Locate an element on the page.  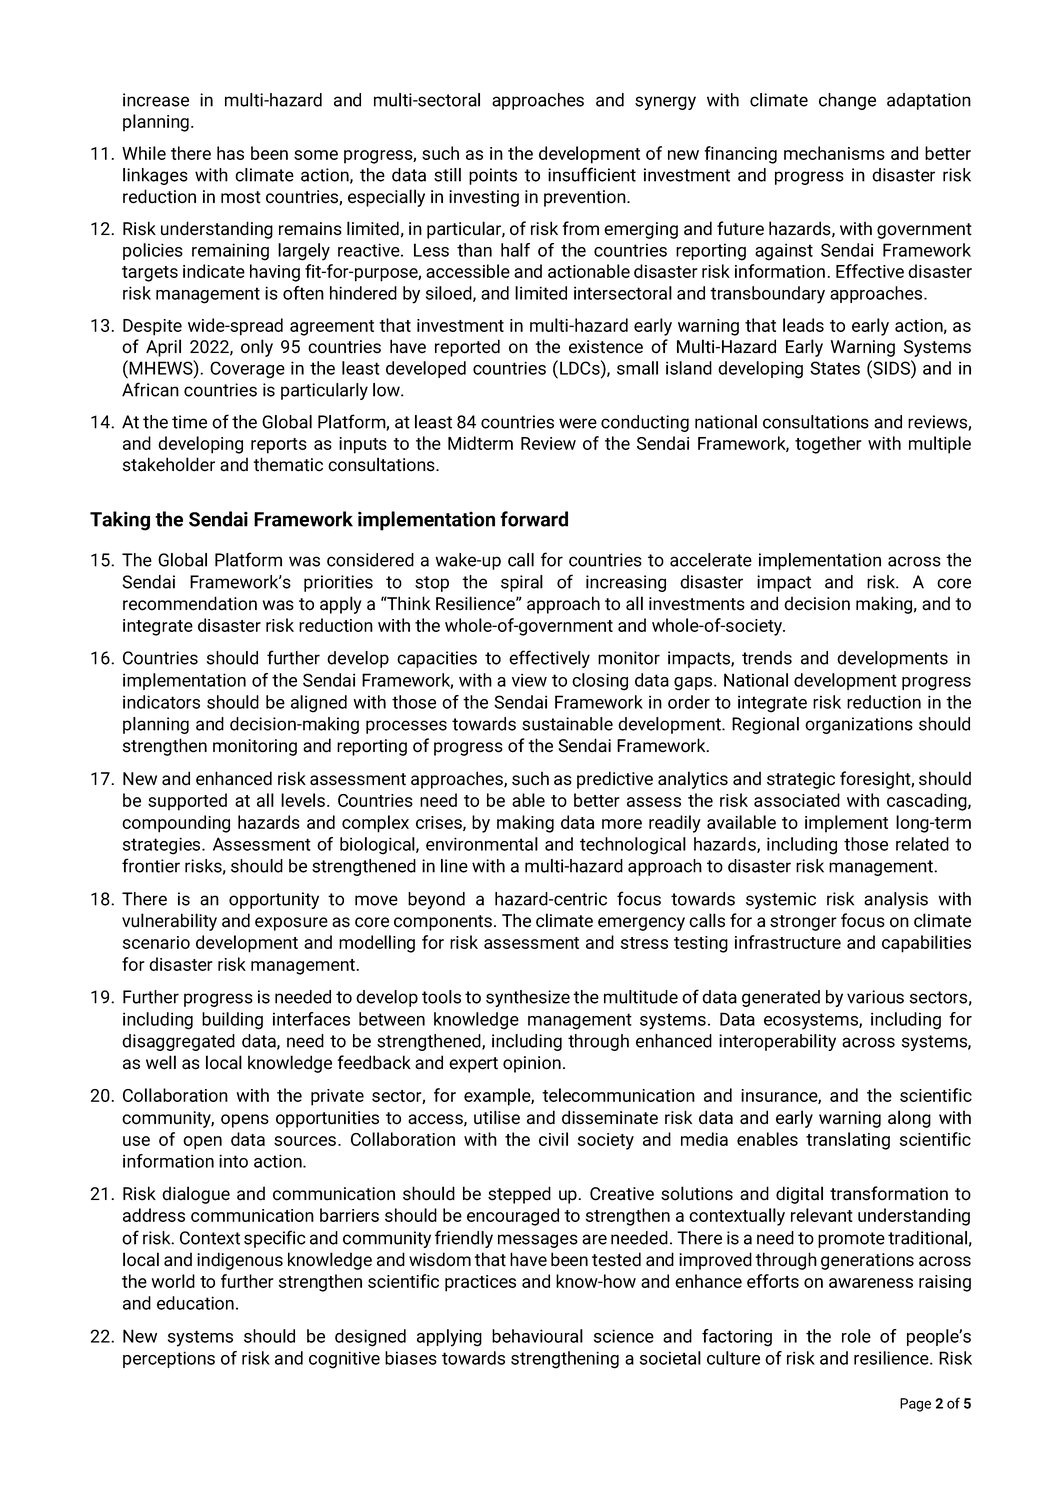
role is located at coordinates (856, 1336).
